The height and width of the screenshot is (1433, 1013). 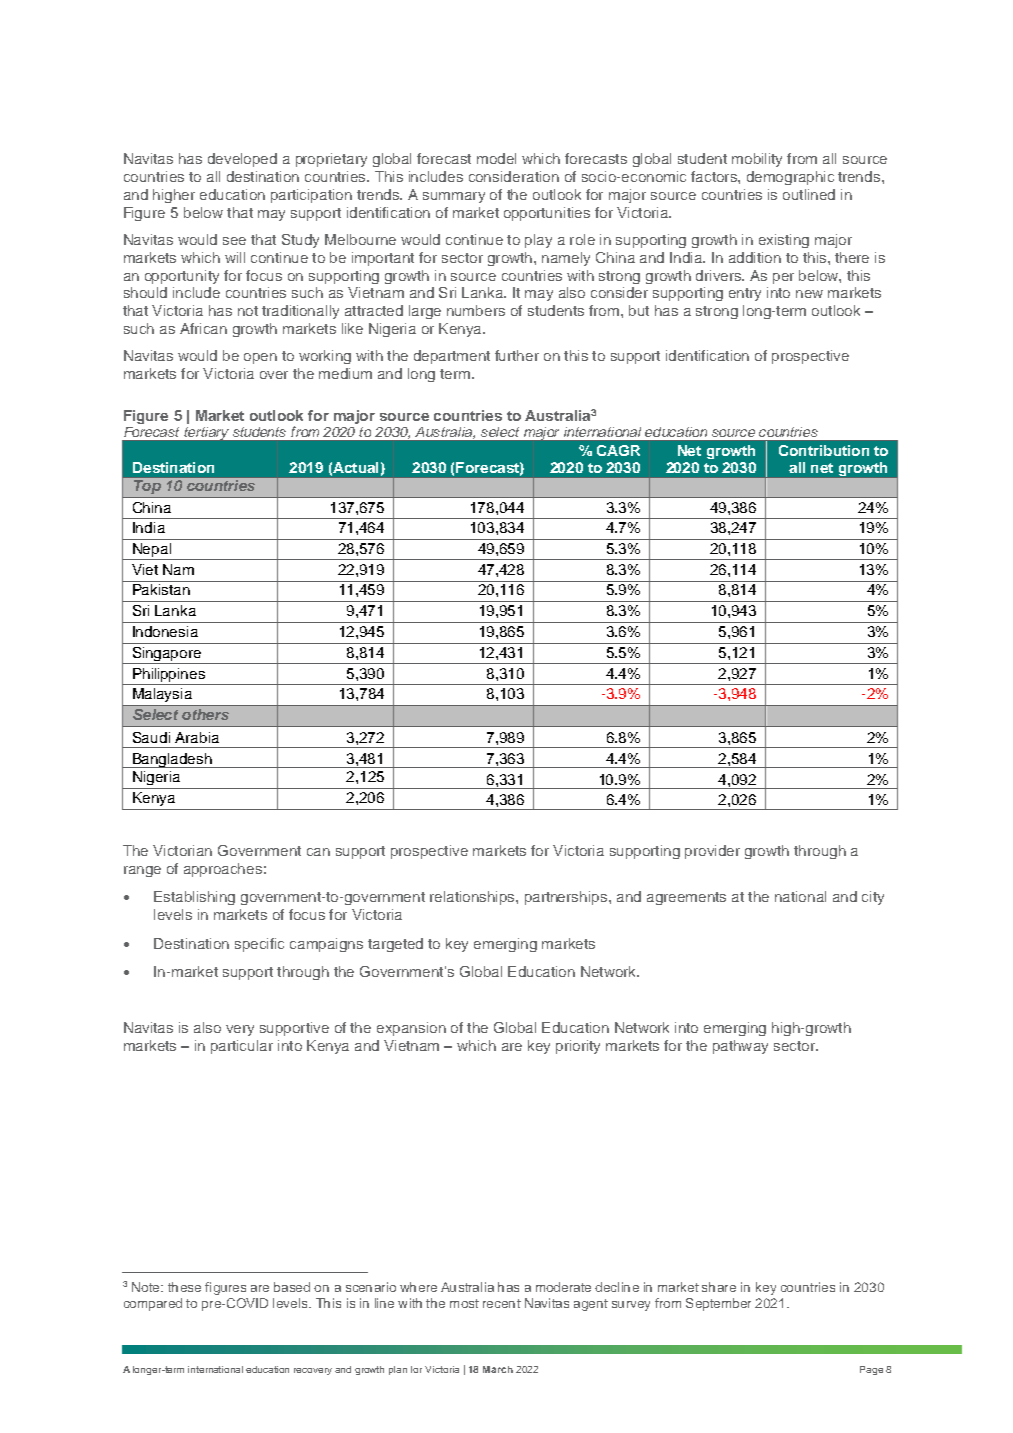 I want to click on Arabia, so click(x=197, y=737).
